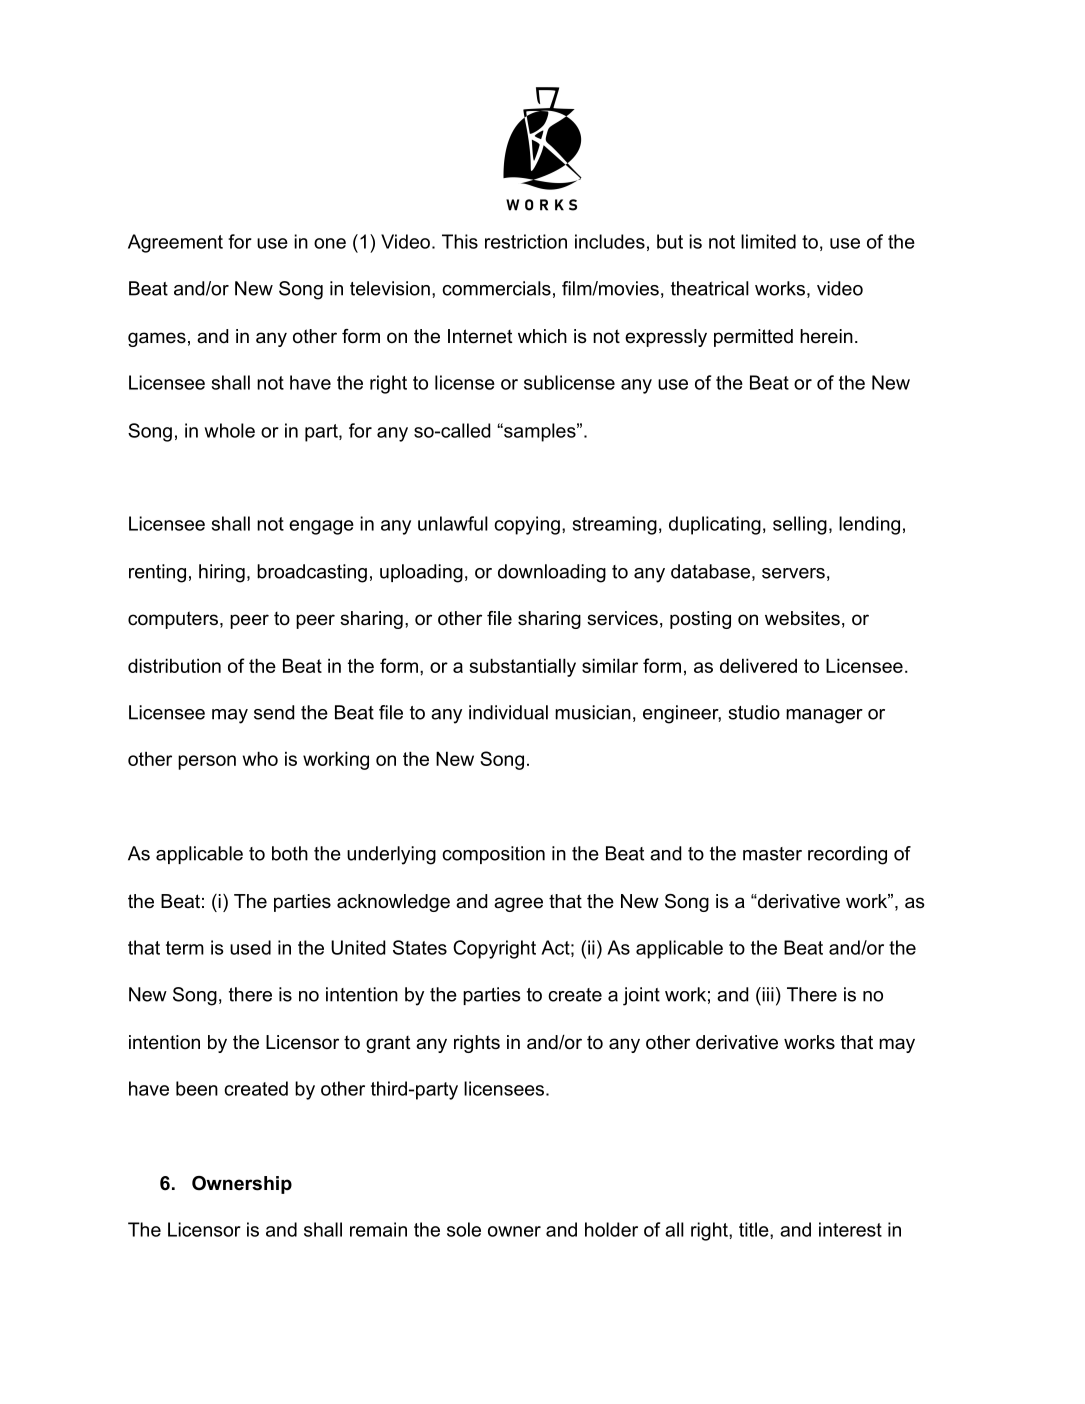 This document has width=1085, height=1404. What do you see at coordinates (420, 947) in the document?
I see `States` at bounding box center [420, 947].
